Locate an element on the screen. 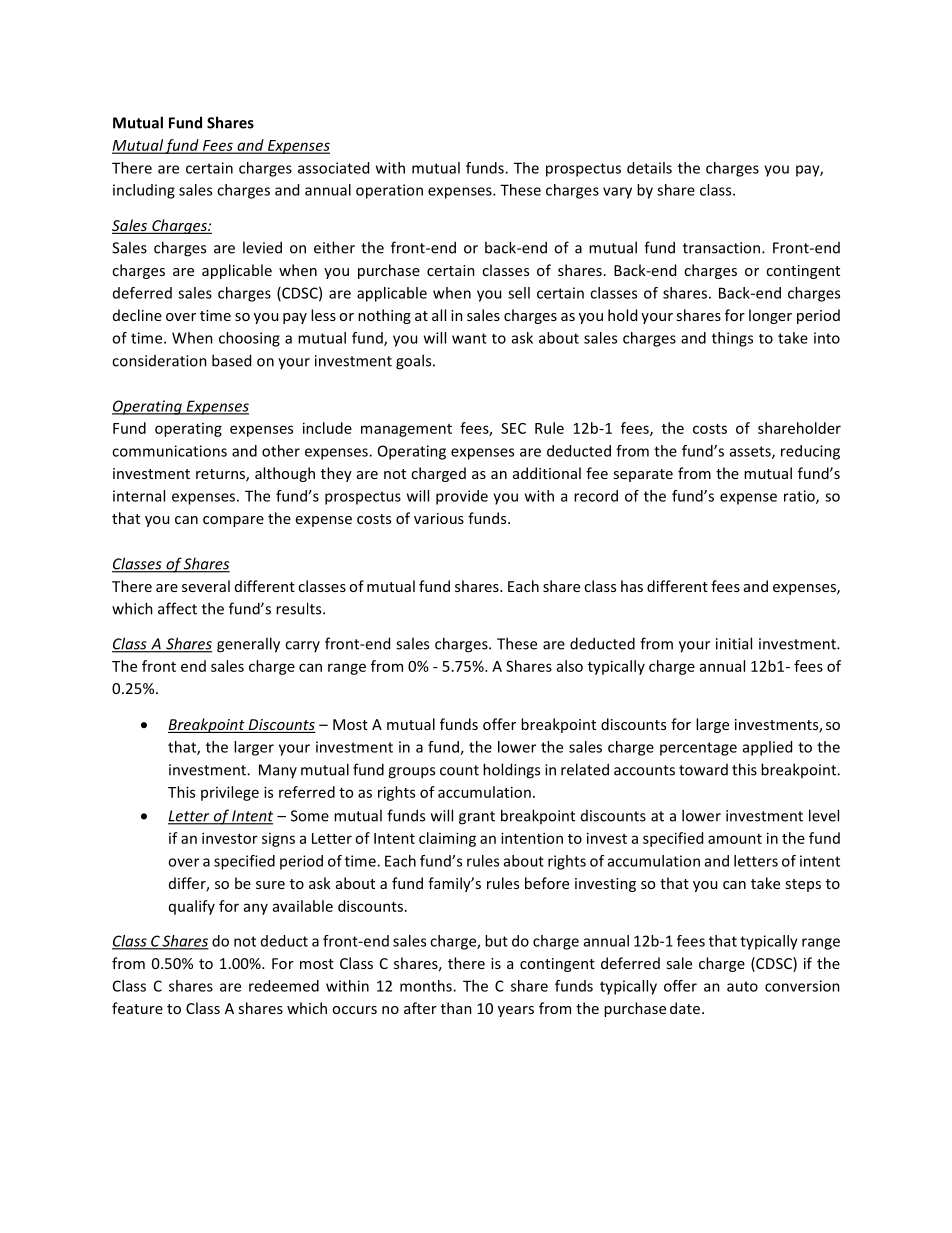 The width and height of the screenshot is (952, 1233). several is located at coordinates (206, 586).
